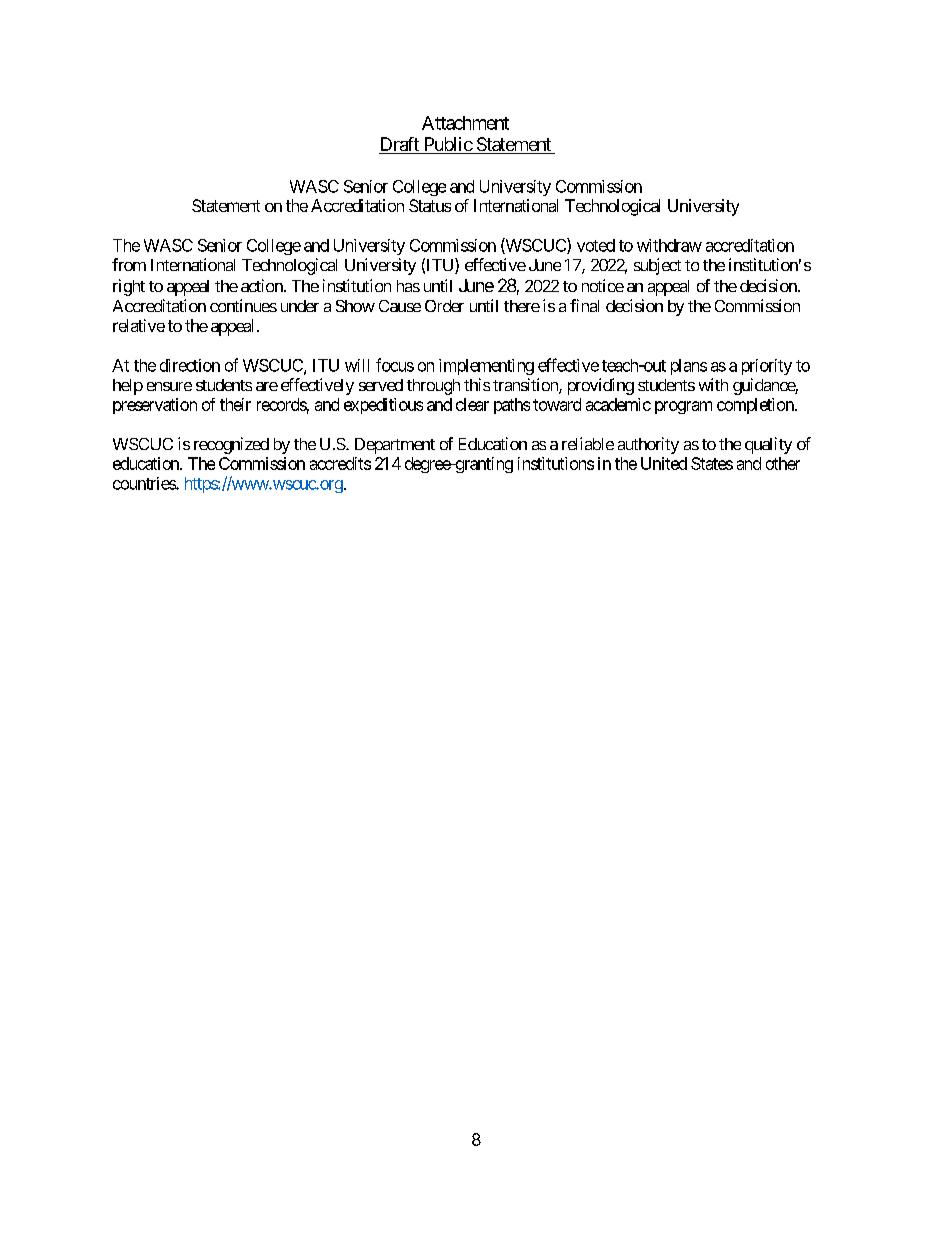 The width and height of the screenshot is (952, 1233). Describe the element at coordinates (465, 123) in the screenshot. I see `Attachment` at that location.
